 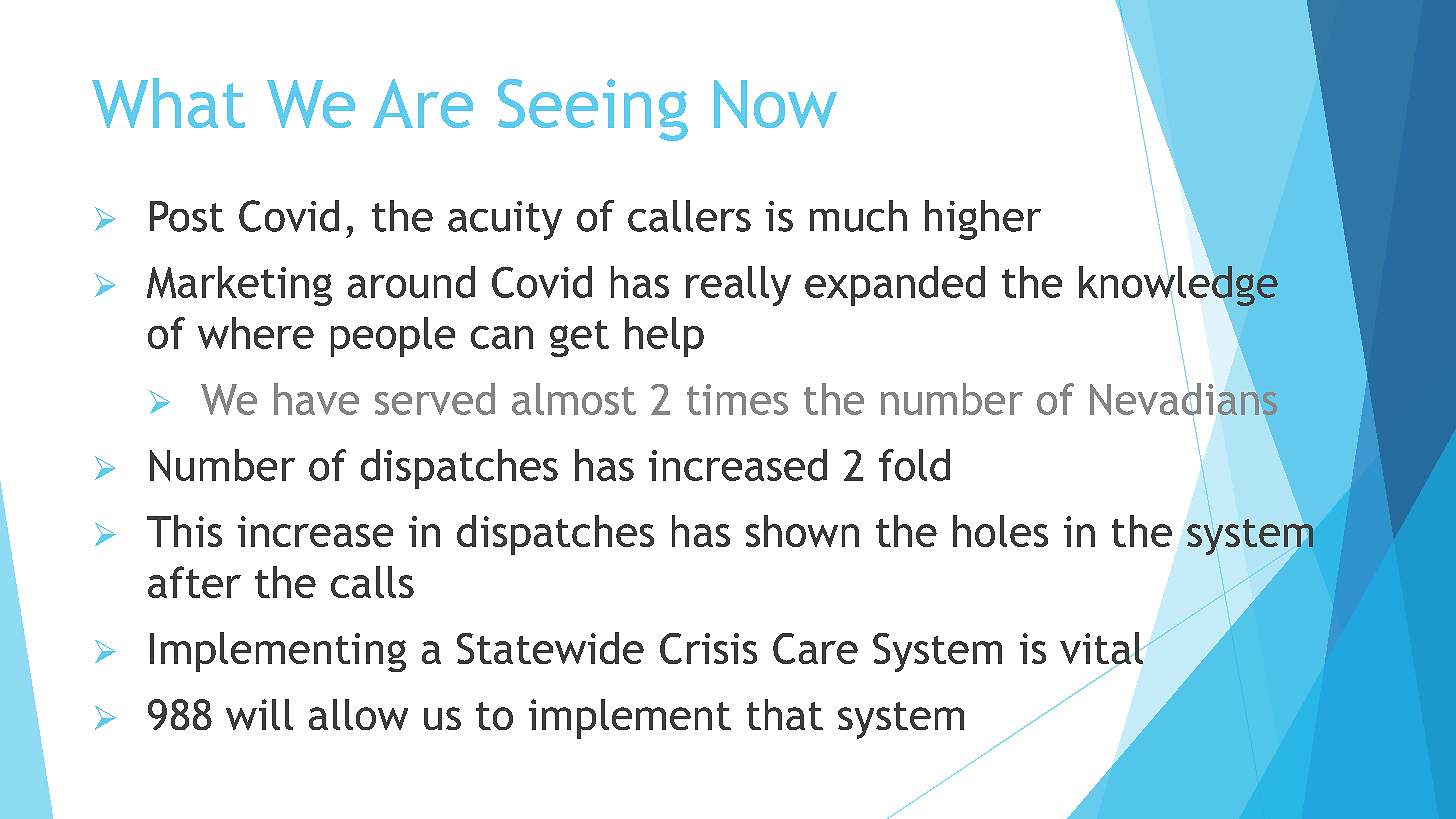 I want to click on holes, so click(x=1000, y=531).
